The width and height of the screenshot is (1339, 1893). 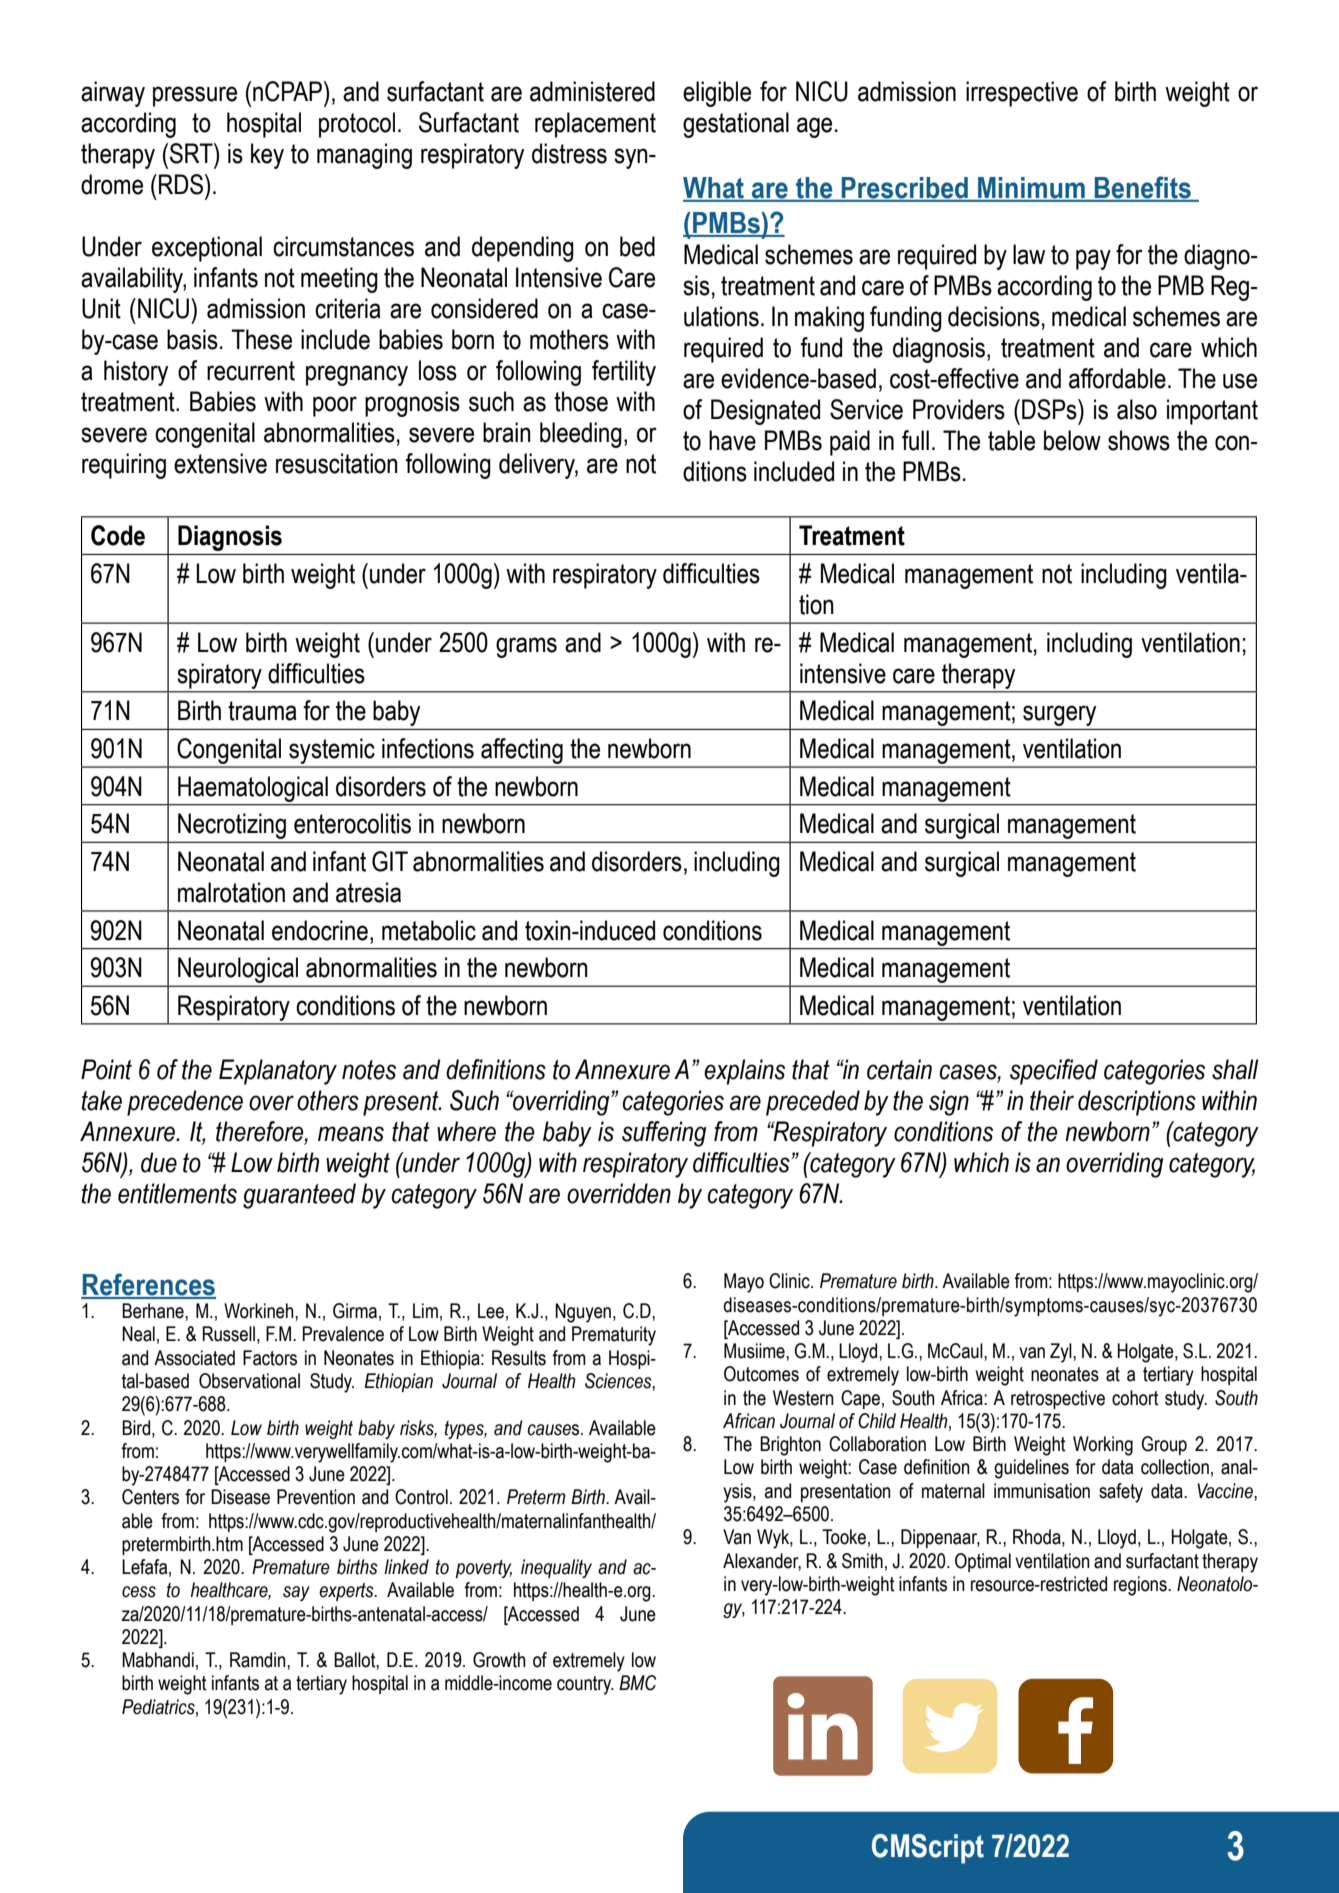 I want to click on key, so click(x=267, y=156).
